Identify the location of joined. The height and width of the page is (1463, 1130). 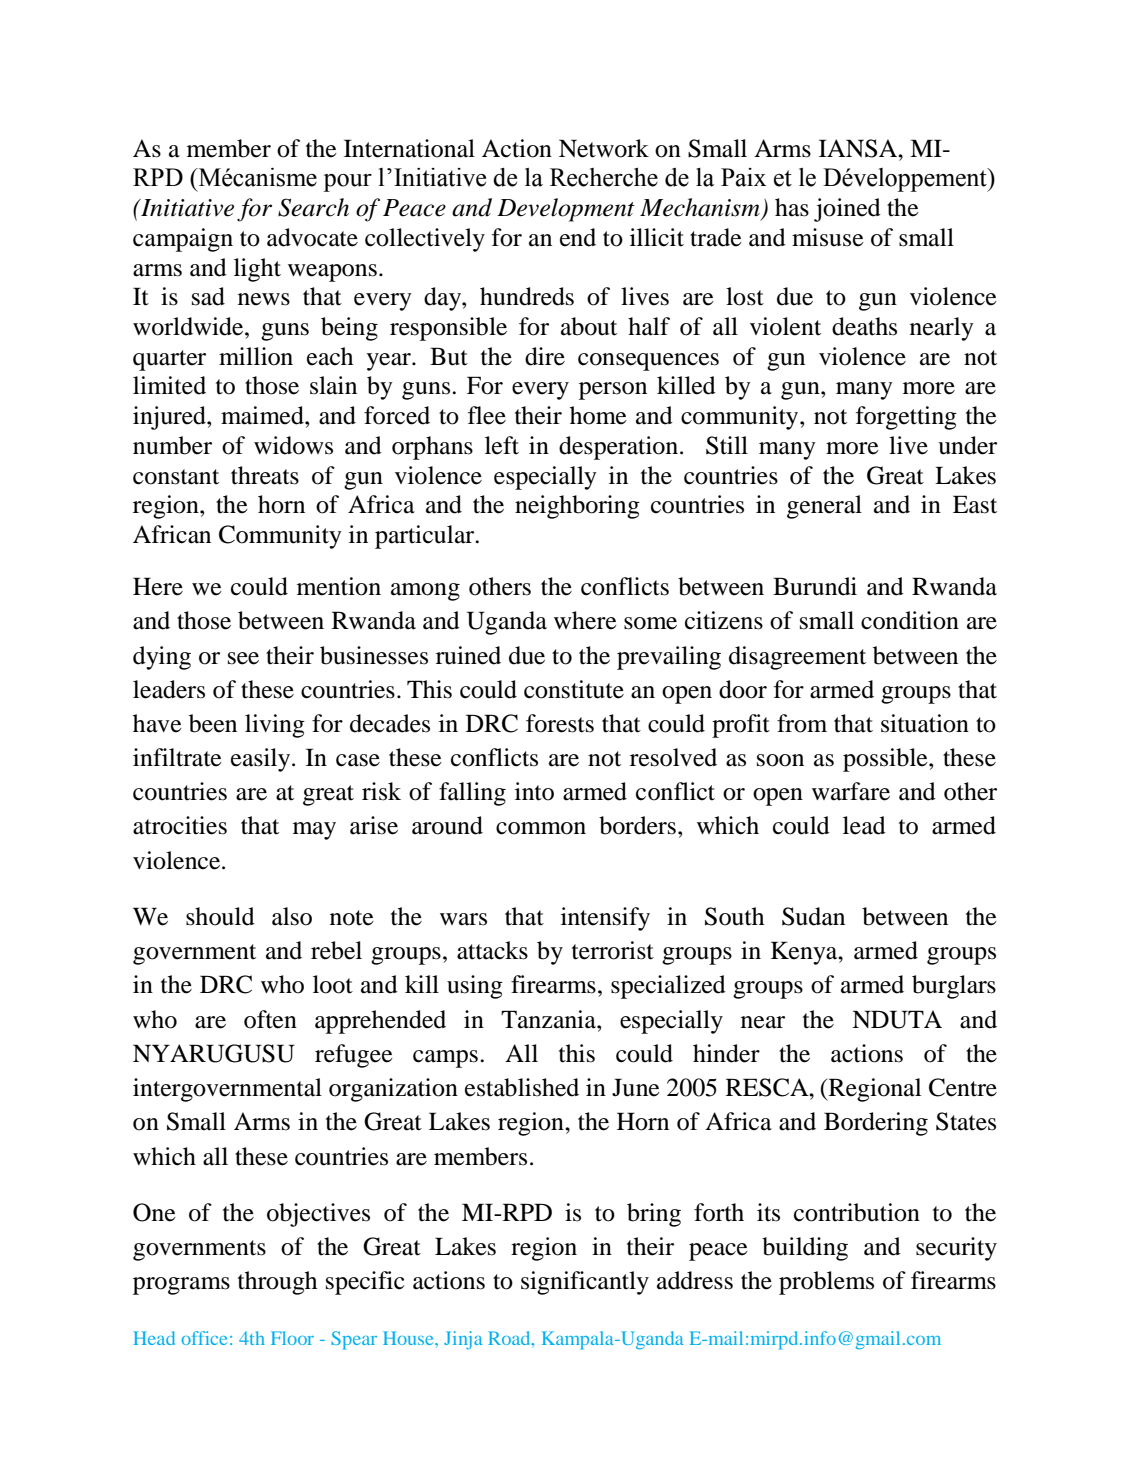
(847, 210).
